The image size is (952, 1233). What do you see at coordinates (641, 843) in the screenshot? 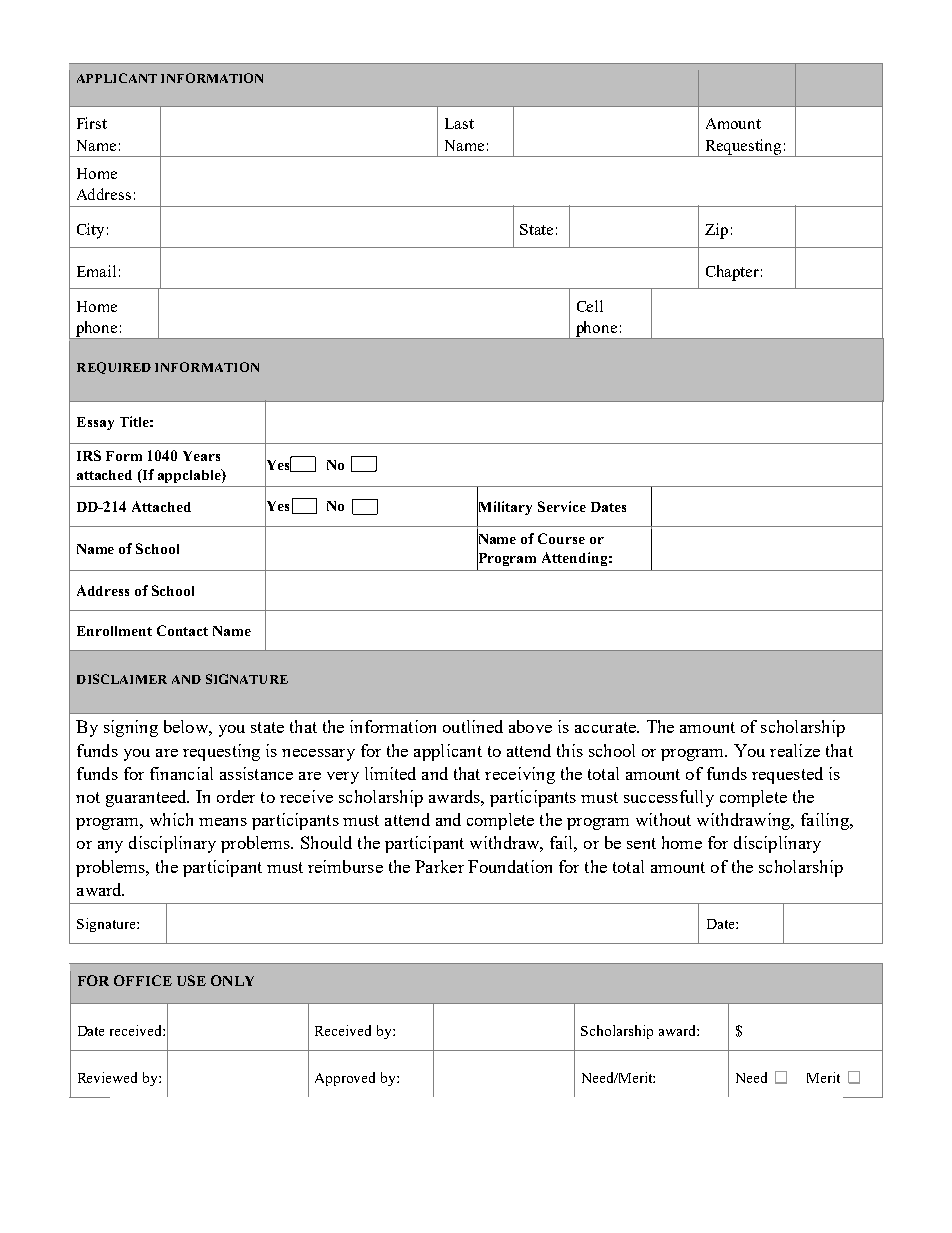
I see `sent` at bounding box center [641, 843].
